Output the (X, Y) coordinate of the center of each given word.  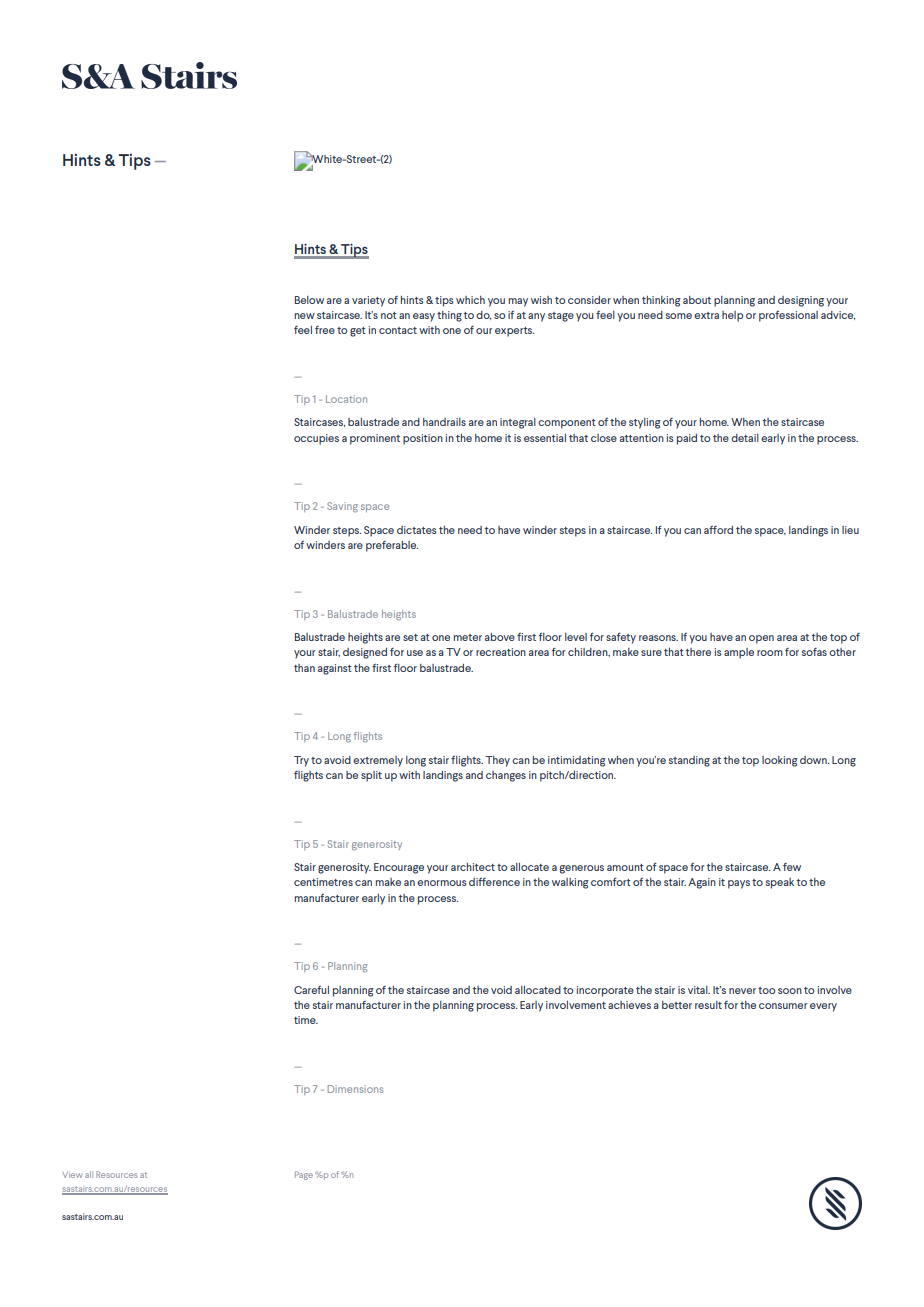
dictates (417, 530)
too (766, 990)
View (73, 1175)
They (497, 761)
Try (301, 761)
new (305, 316)
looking (780, 761)
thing (449, 316)
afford (718, 530)
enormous (442, 883)
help (732, 316)
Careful (311, 990)
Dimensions (355, 1089)
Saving (342, 507)
